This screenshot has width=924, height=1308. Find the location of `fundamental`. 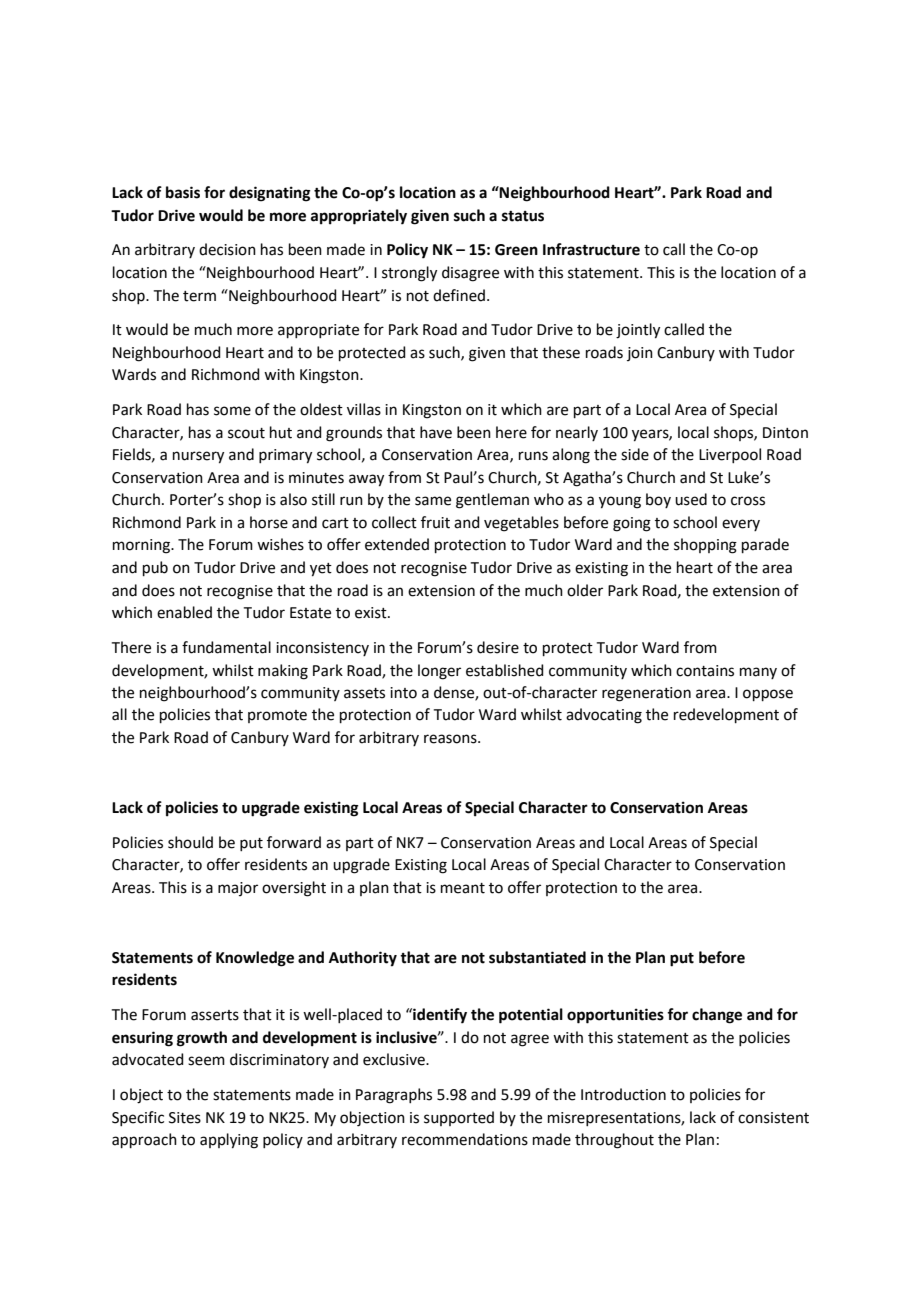

fundamental is located at coordinates (226, 647).
